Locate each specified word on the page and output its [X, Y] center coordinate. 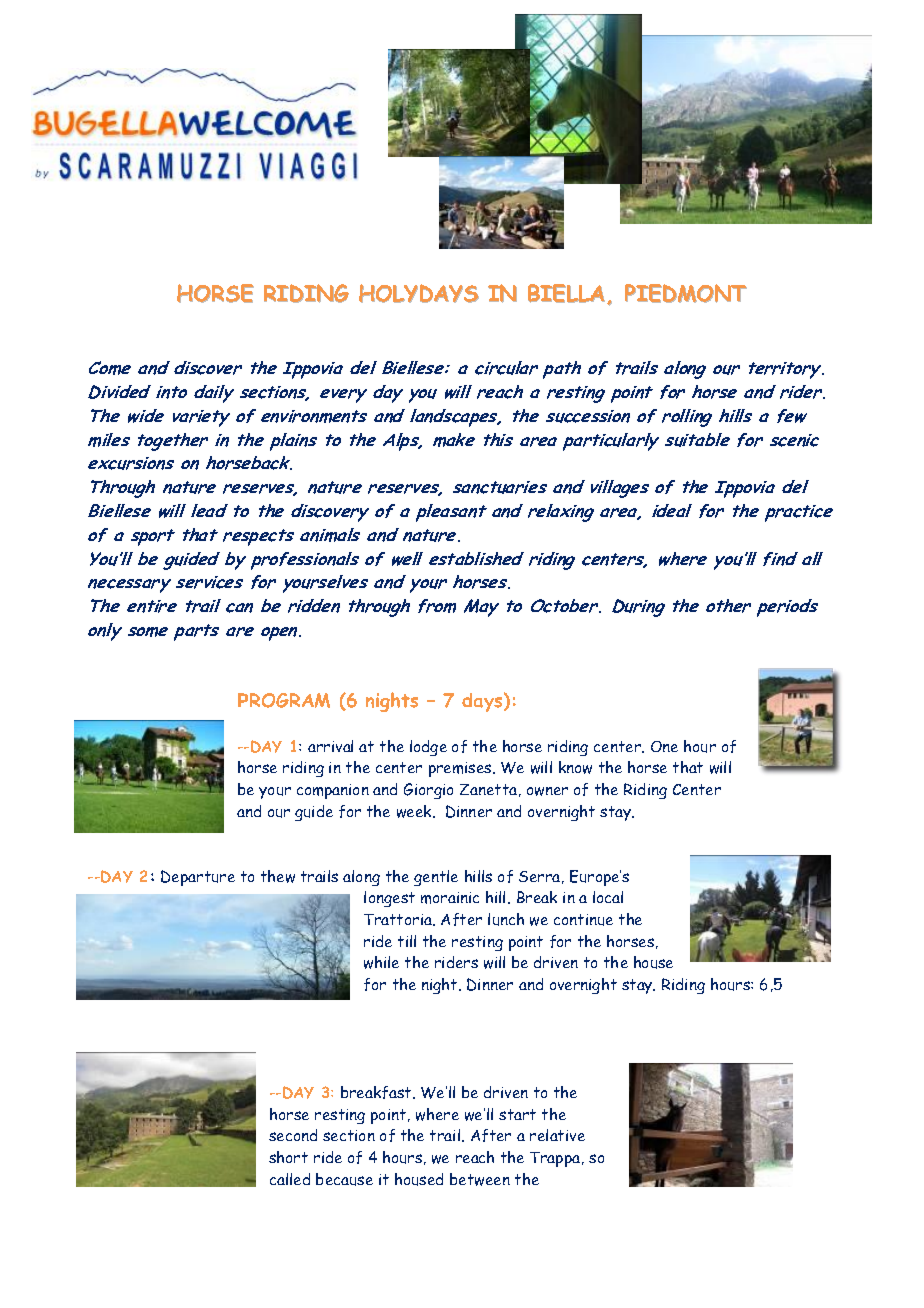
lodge [428, 748]
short [288, 1157]
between [480, 1179]
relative [557, 1135]
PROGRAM [284, 700]
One [664, 746]
